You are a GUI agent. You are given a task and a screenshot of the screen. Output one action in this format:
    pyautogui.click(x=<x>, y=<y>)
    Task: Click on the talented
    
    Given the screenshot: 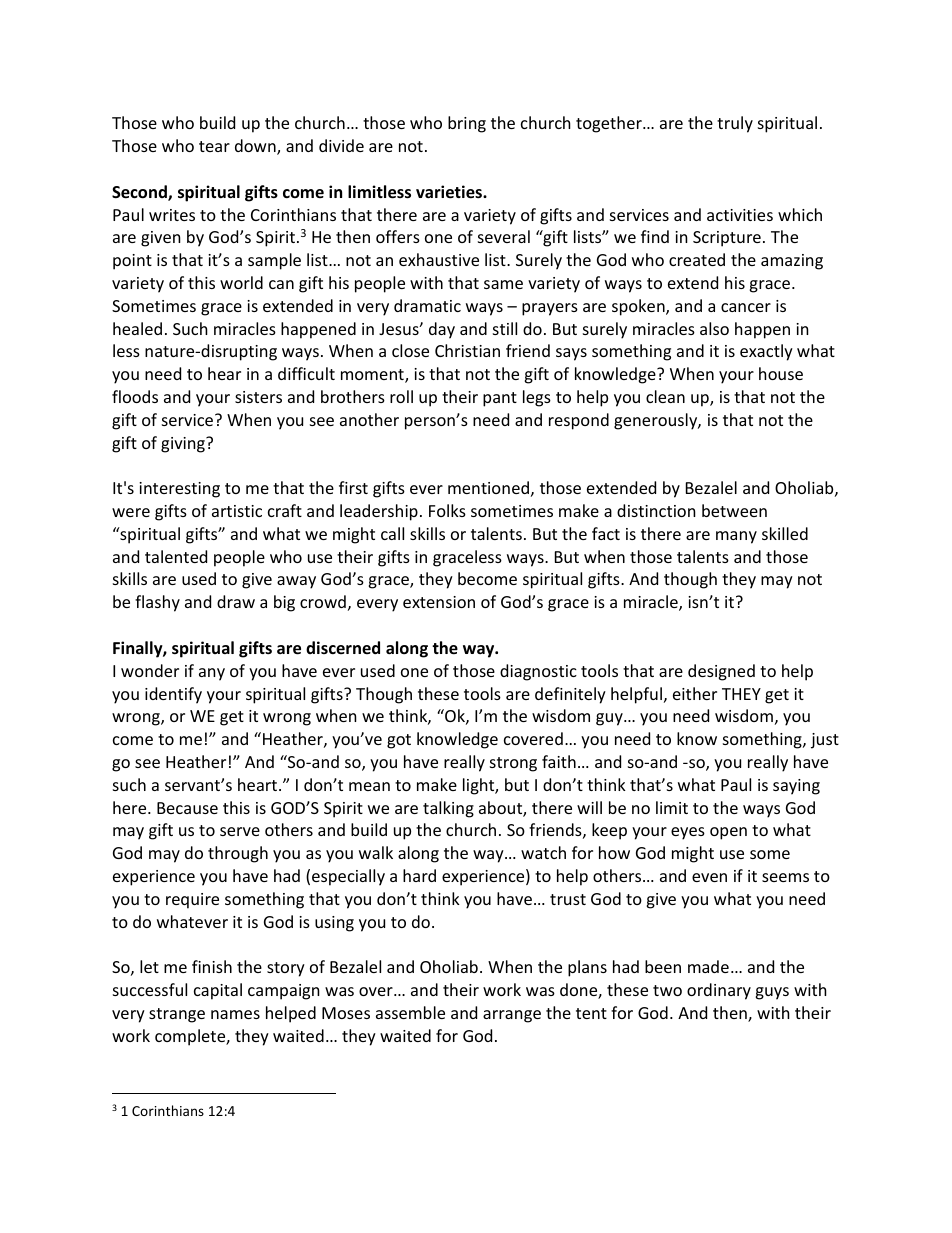 What is the action you would take?
    pyautogui.click(x=176, y=556)
